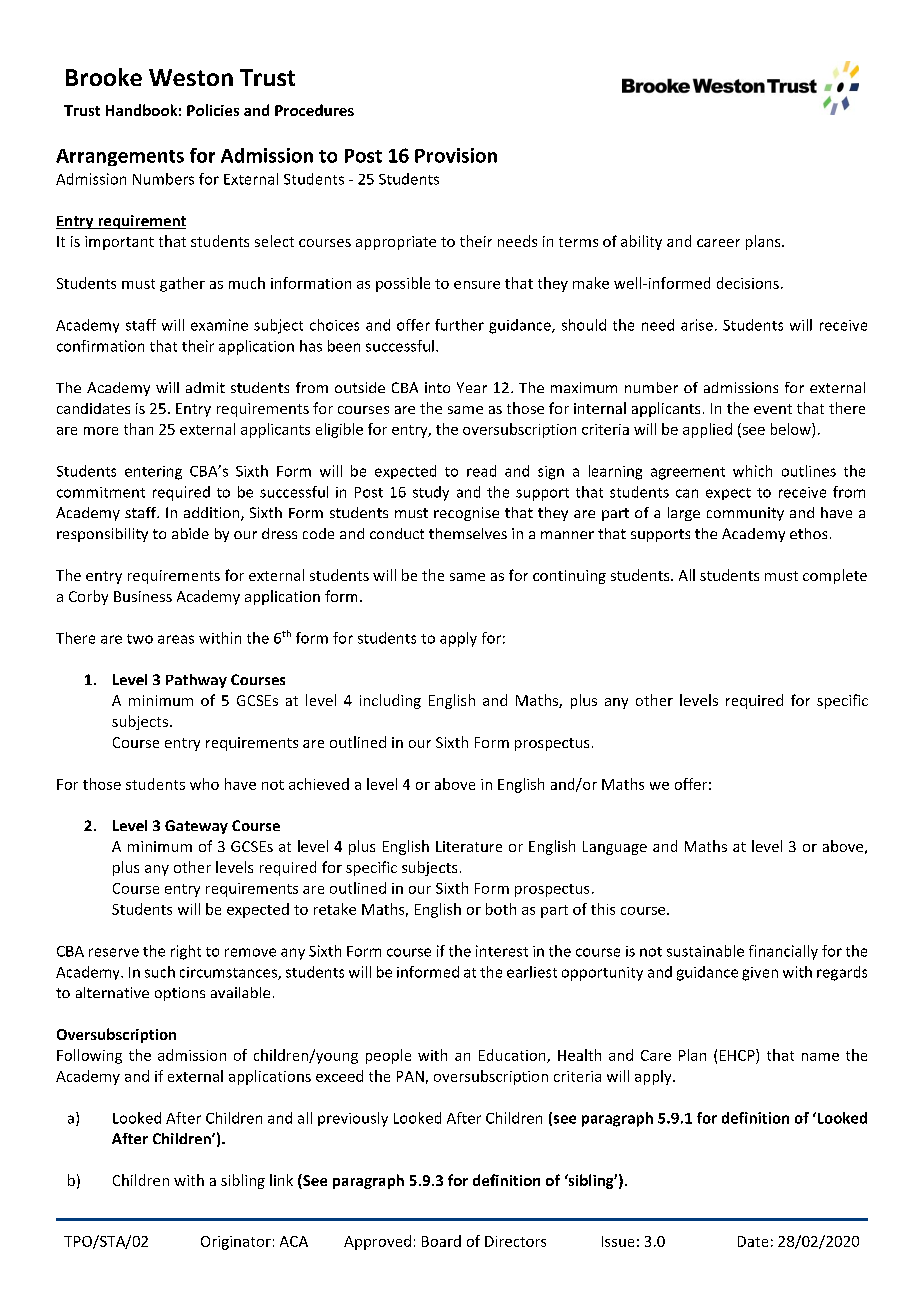  What do you see at coordinates (213, 110) in the image?
I see `Policies` at bounding box center [213, 110].
